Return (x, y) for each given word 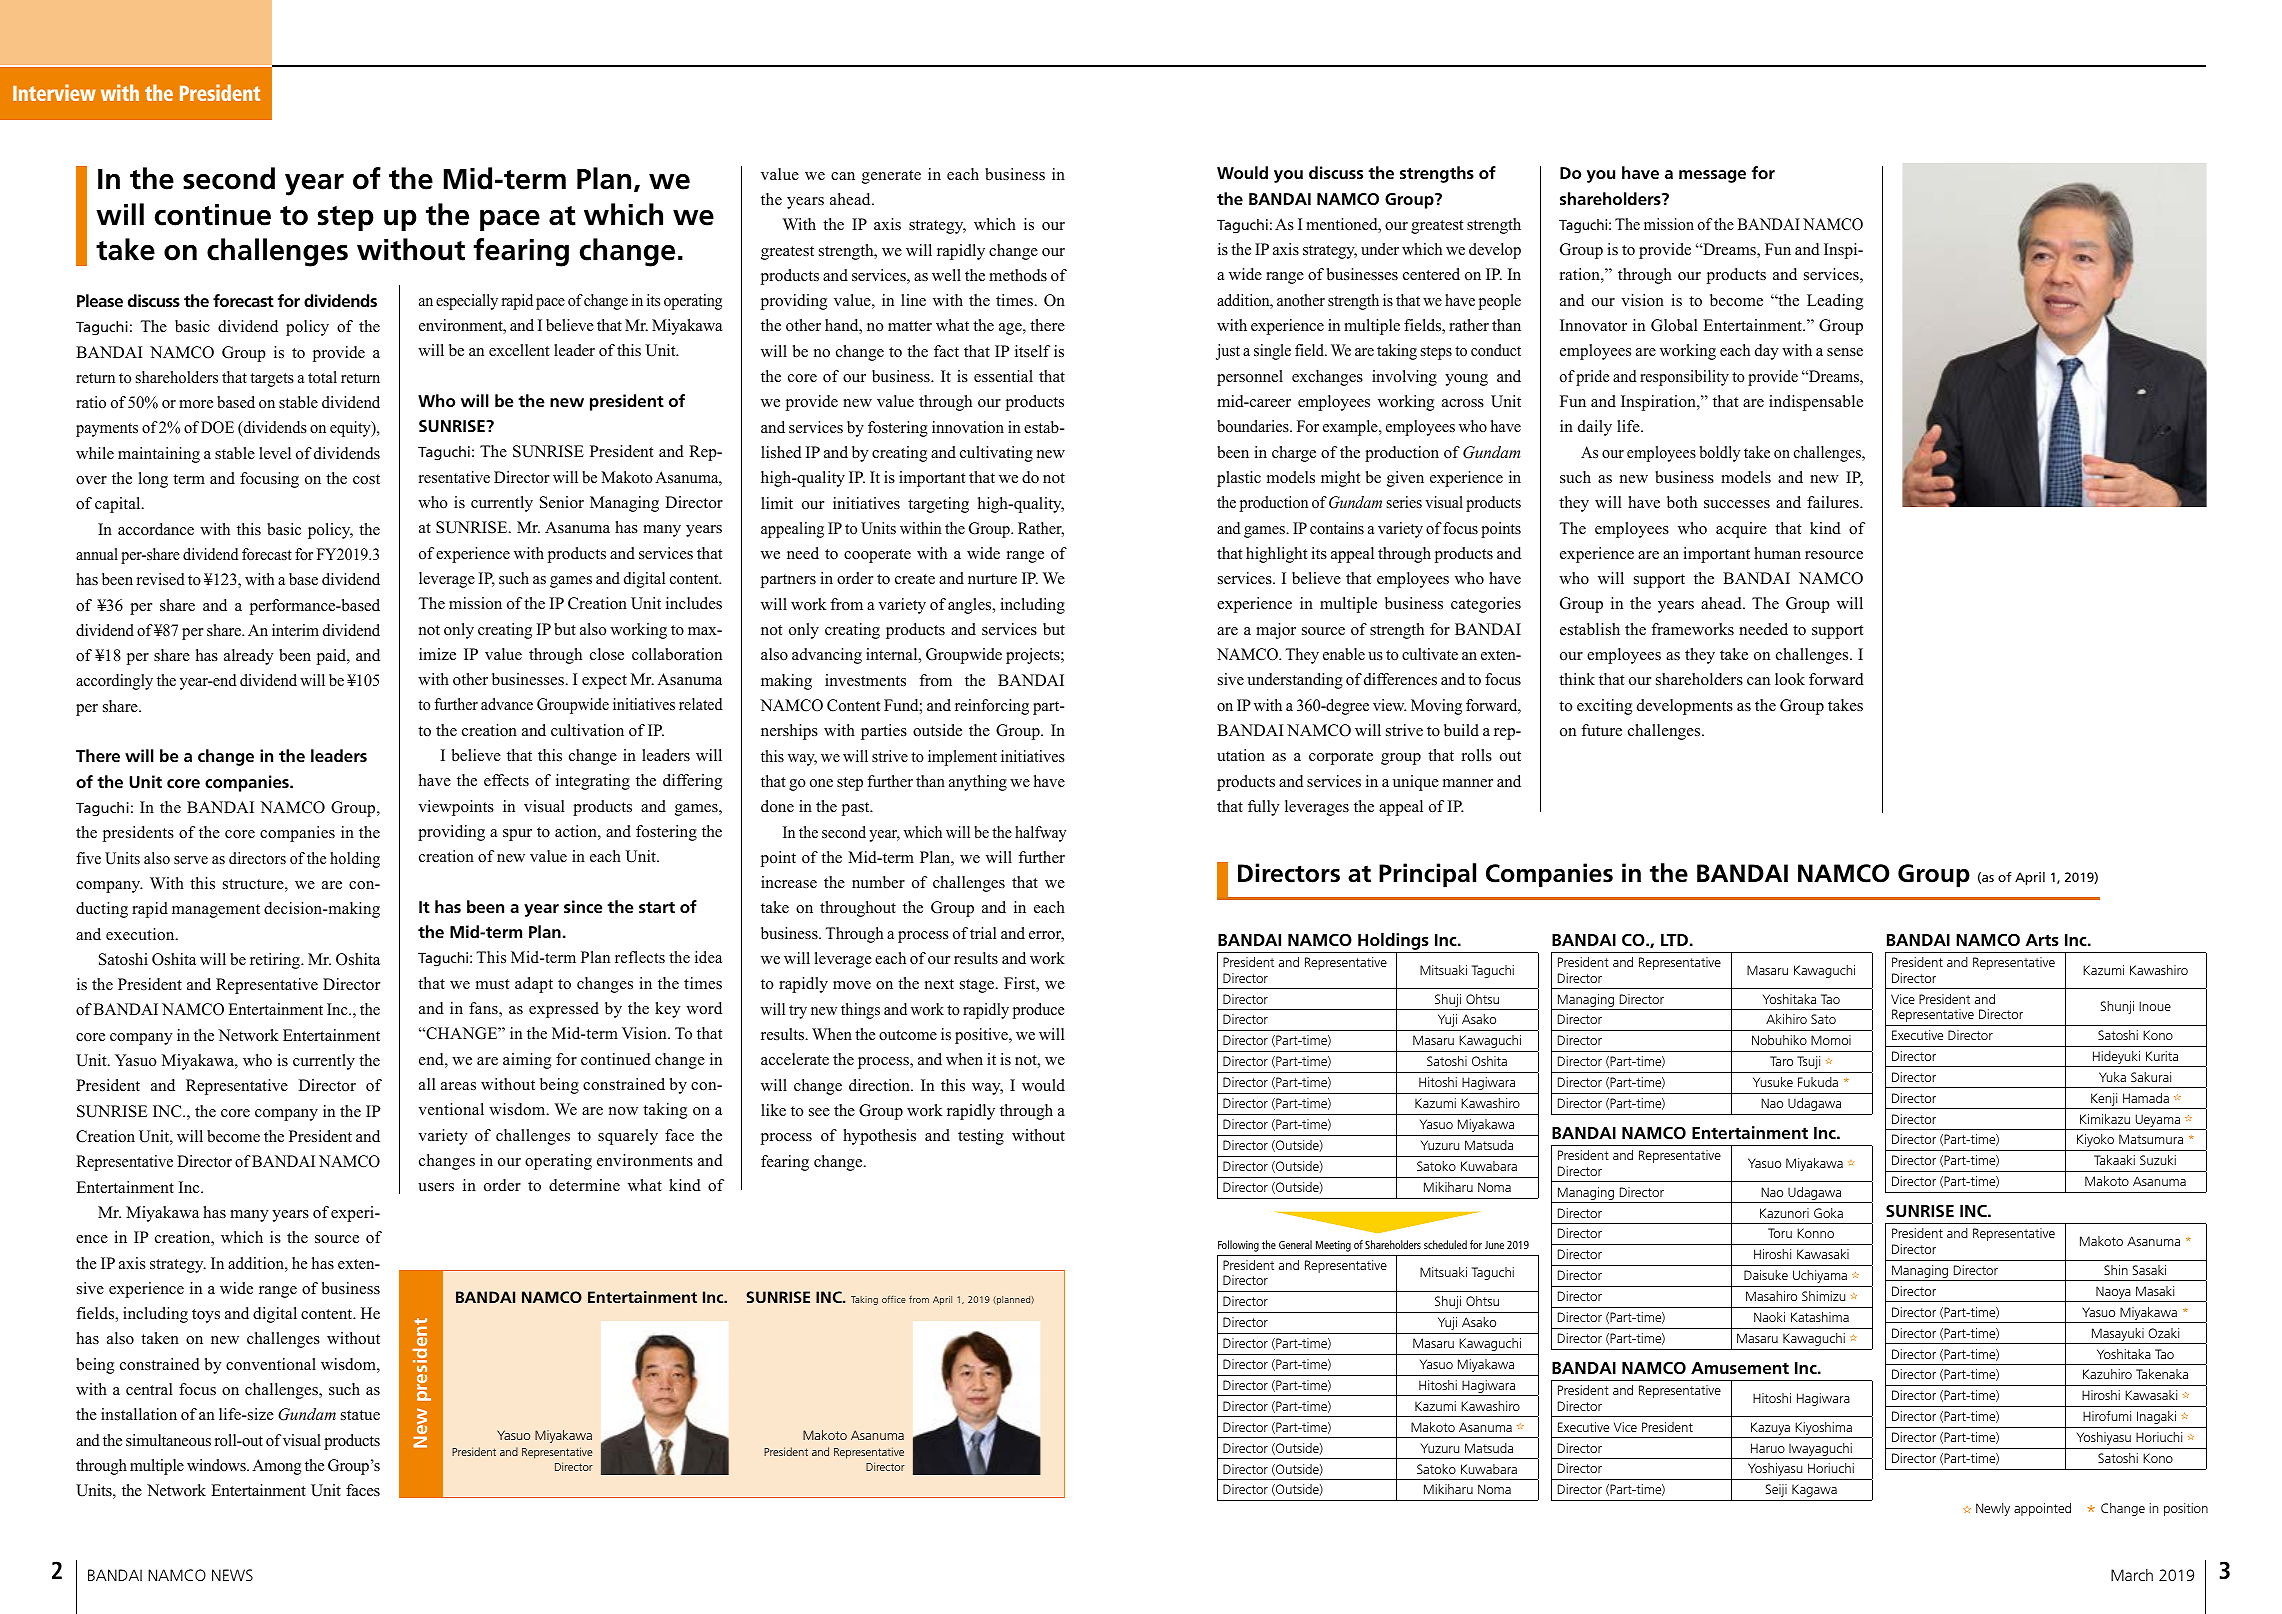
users (436, 1187)
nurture (992, 579)
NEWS (232, 1575)
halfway (1040, 834)
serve (191, 860)
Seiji (1776, 1490)
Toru (1780, 1233)
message (1712, 176)
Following (1238, 1246)
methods (1018, 275)
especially (467, 302)
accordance (156, 529)
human (1777, 553)
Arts (2042, 940)
